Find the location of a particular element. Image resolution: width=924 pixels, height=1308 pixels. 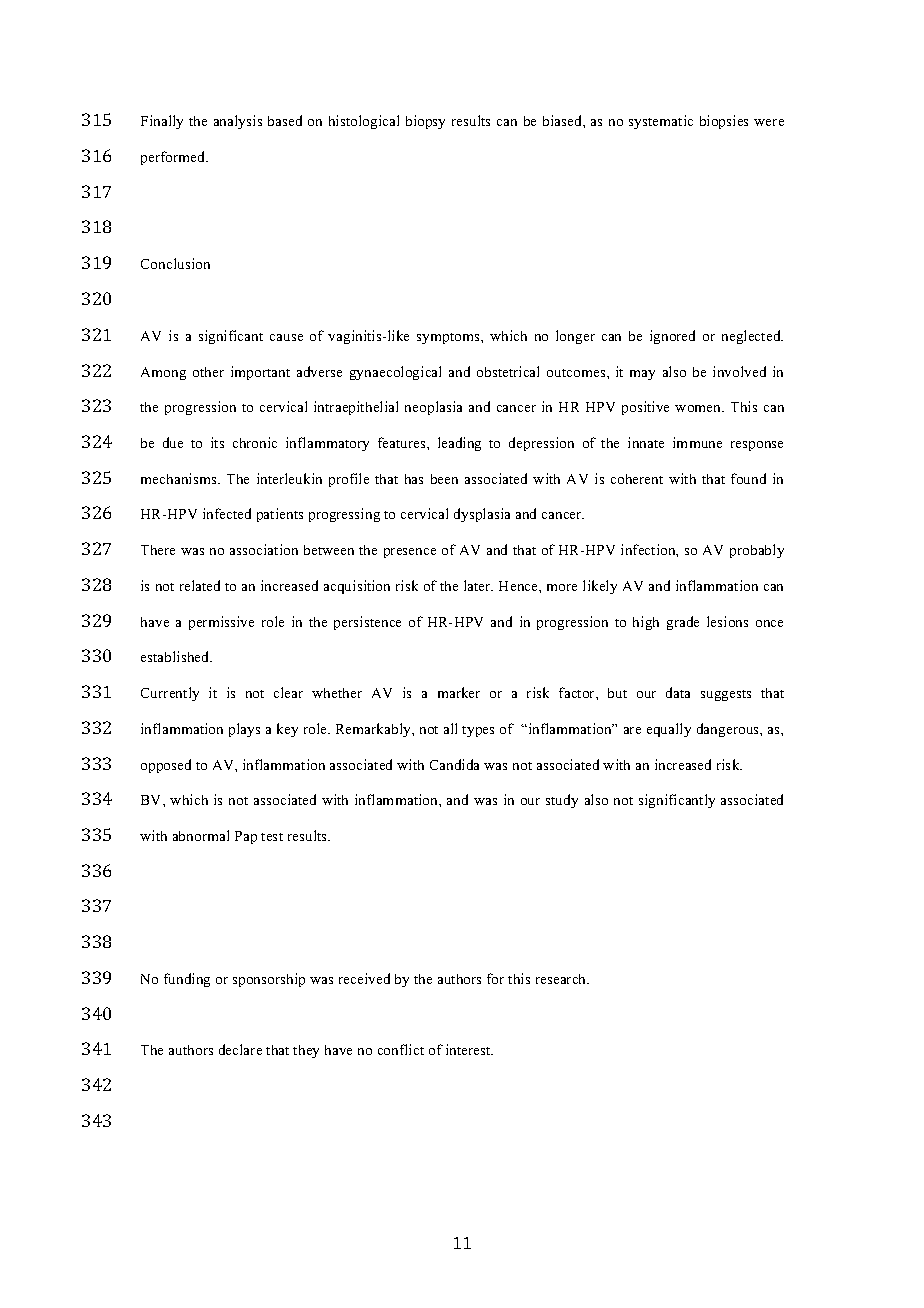

plays is located at coordinates (244, 730).
